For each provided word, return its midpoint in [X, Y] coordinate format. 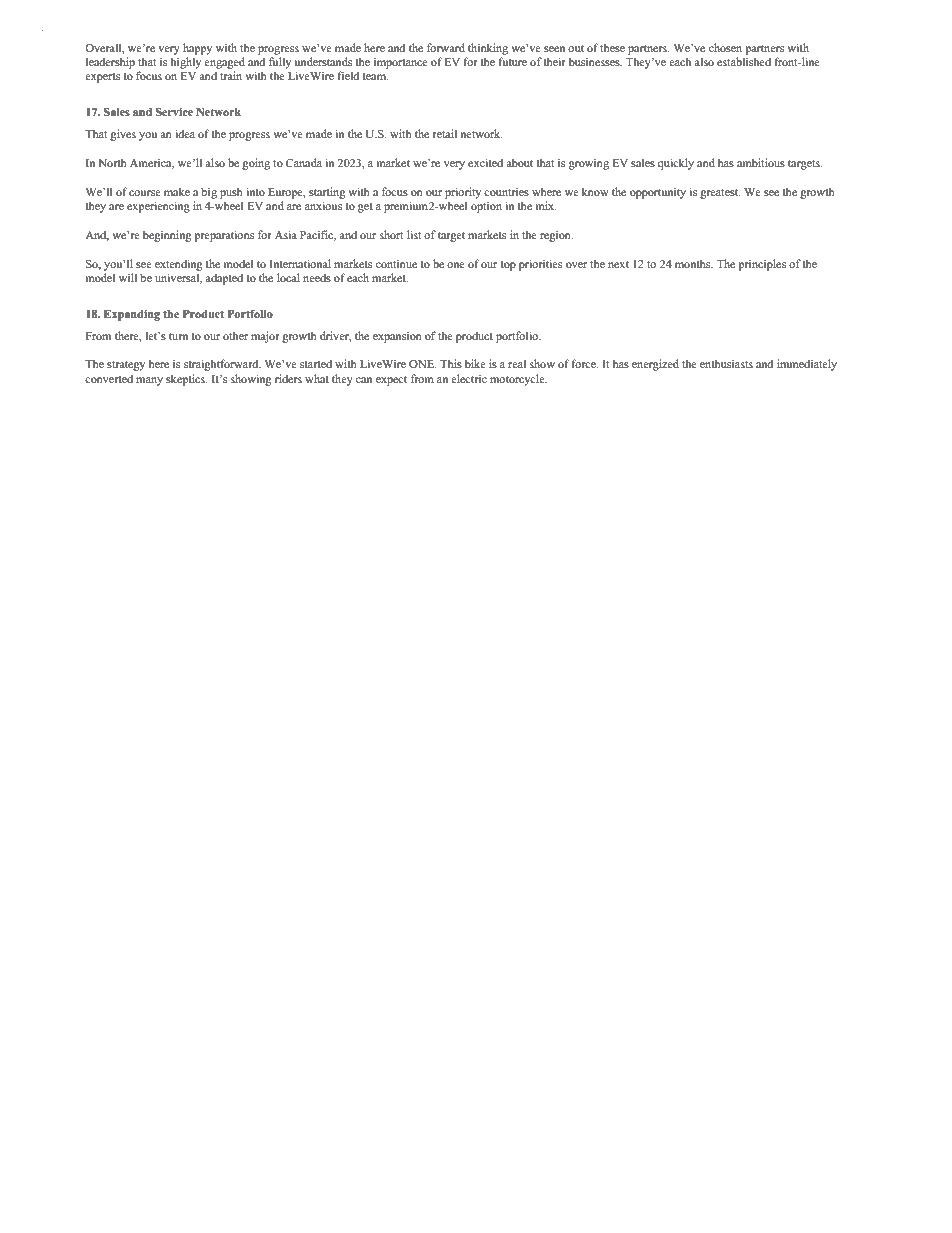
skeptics [186, 380]
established [744, 61]
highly [185, 63]
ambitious [761, 162]
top [508, 266]
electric [469, 378]
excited [485, 162]
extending [178, 265]
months [694, 263]
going [256, 164]
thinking [488, 49]
